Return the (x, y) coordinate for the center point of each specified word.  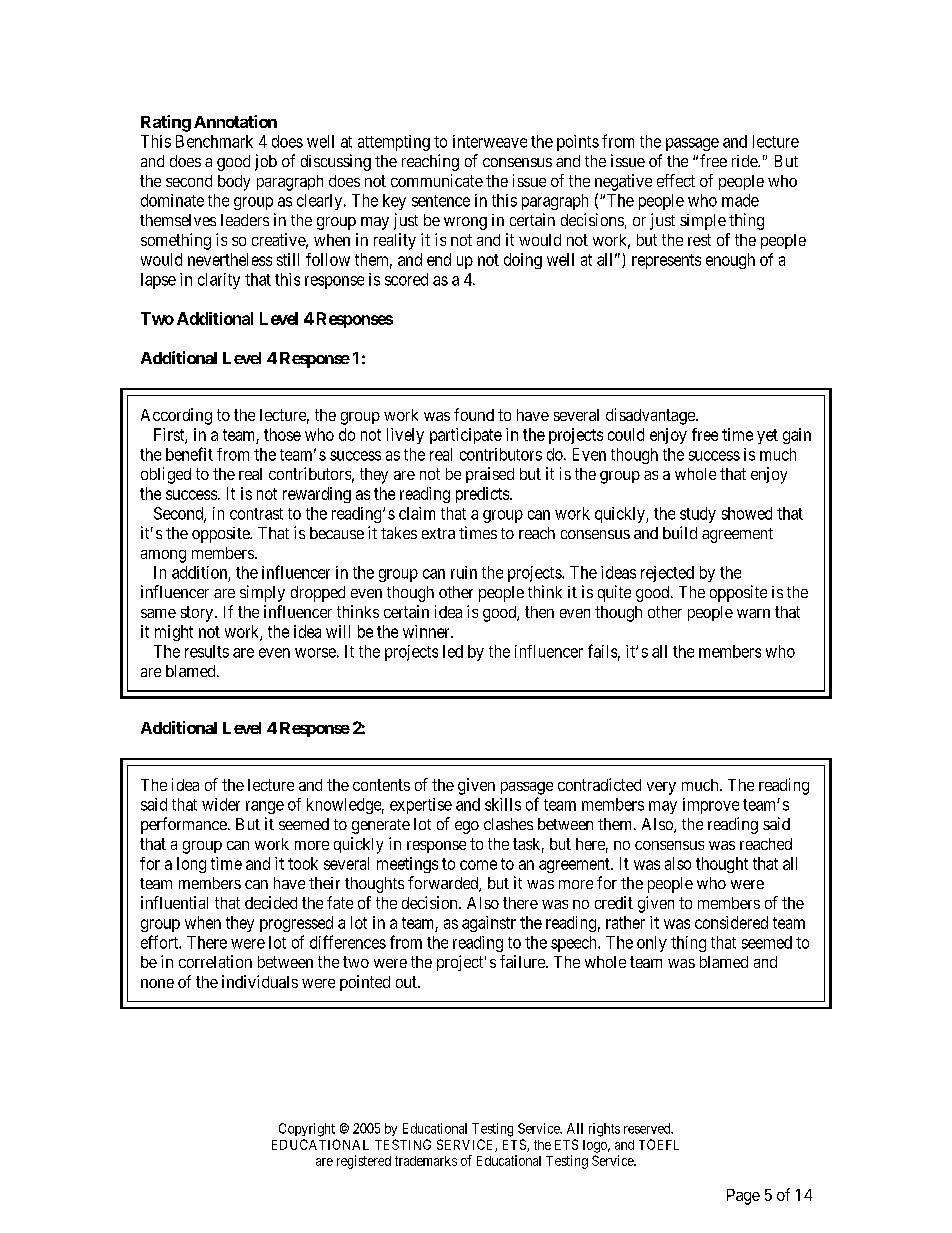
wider (221, 804)
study (698, 515)
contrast (256, 514)
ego (467, 827)
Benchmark (214, 141)
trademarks (426, 1161)
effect (676, 180)
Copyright (307, 1130)
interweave (490, 141)
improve (711, 806)
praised (490, 475)
